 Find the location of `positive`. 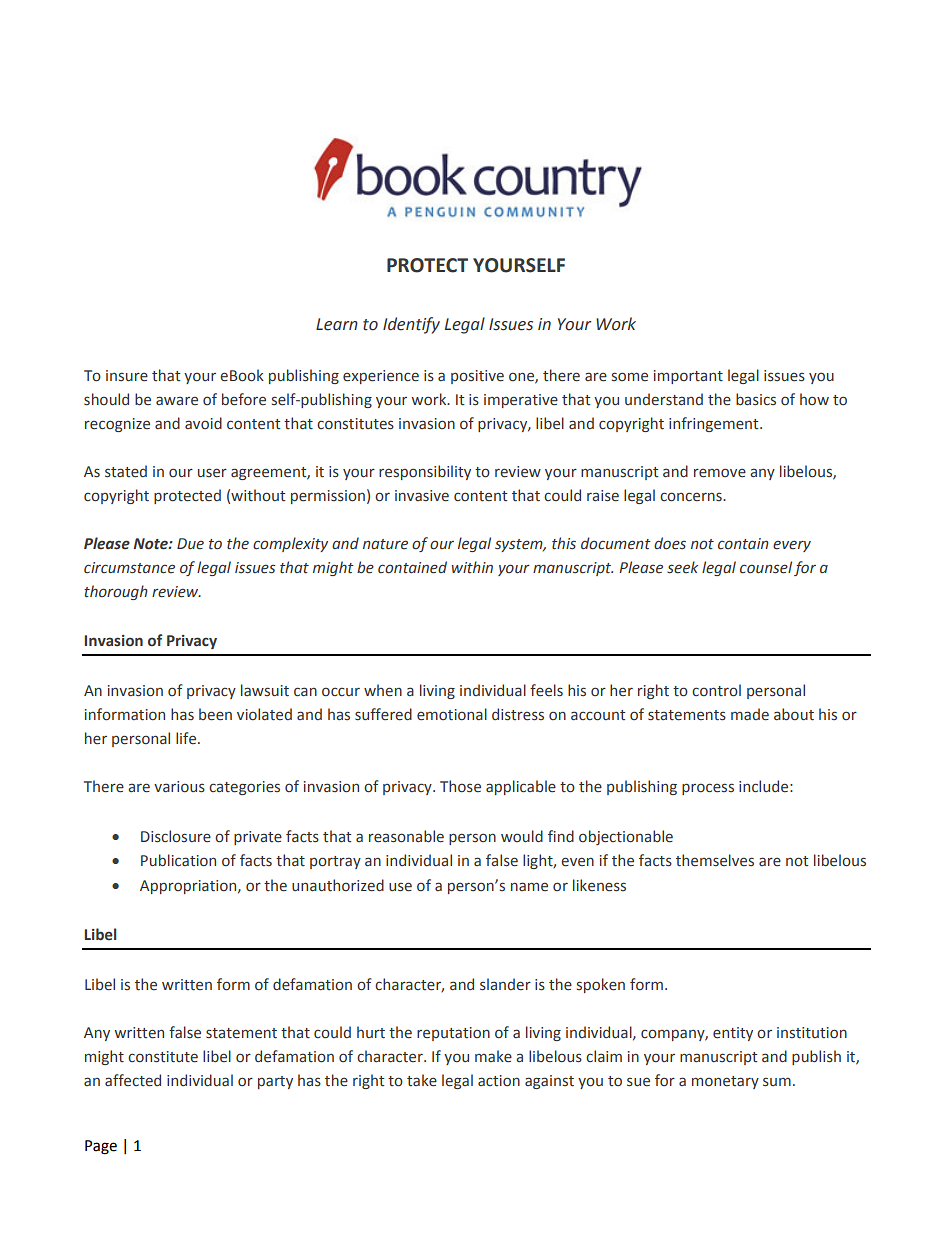

positive is located at coordinates (477, 377).
